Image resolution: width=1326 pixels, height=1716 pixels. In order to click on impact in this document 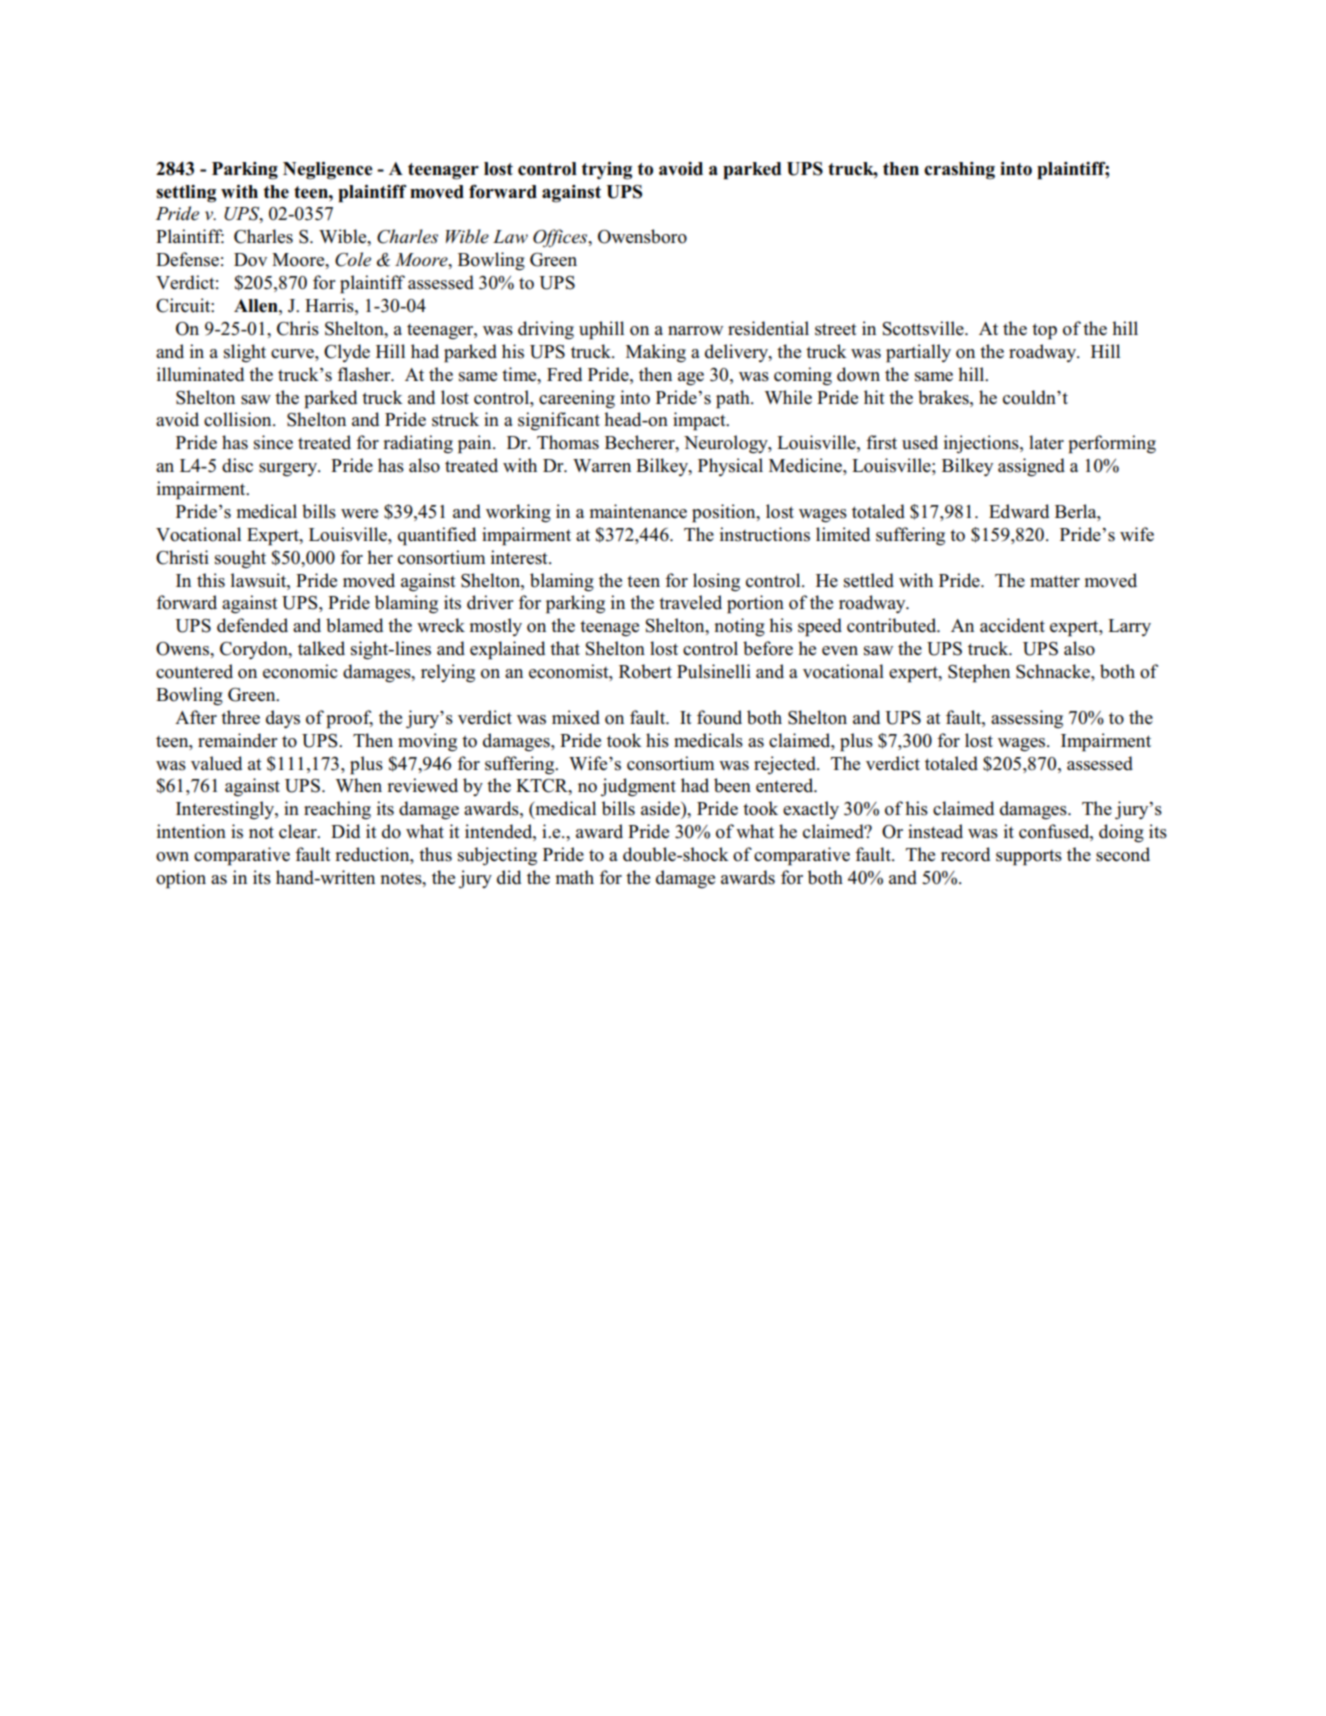, I will do `click(700, 421)`.
